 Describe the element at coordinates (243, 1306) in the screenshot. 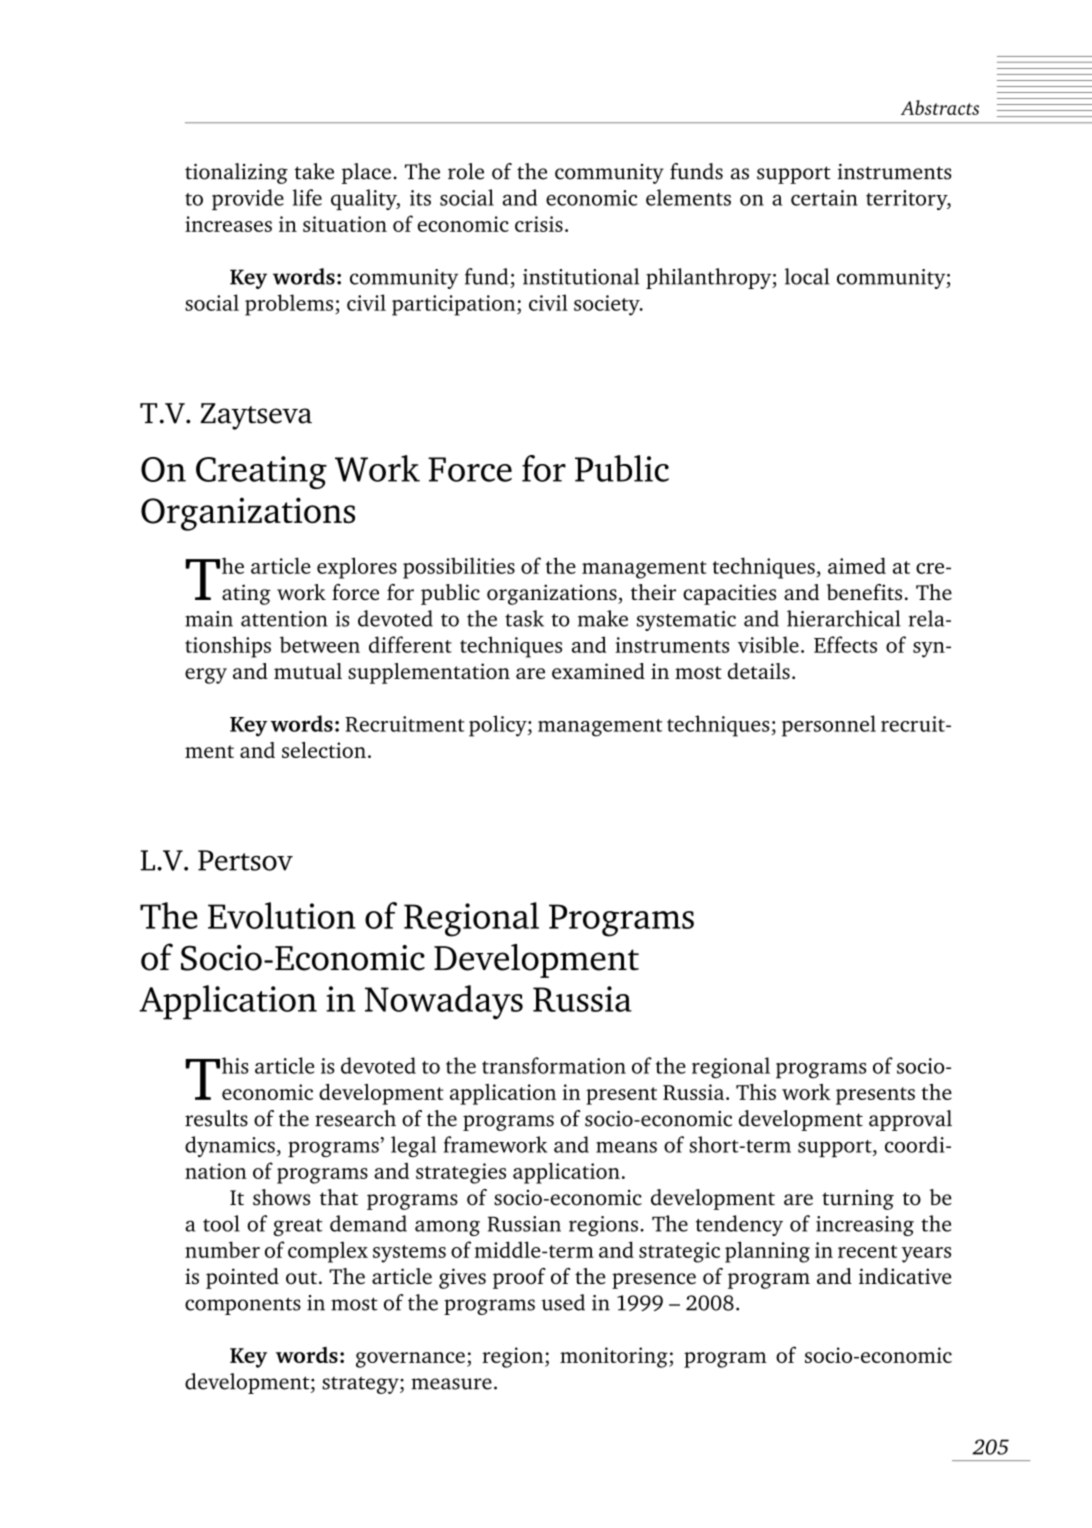

I see `components` at that location.
